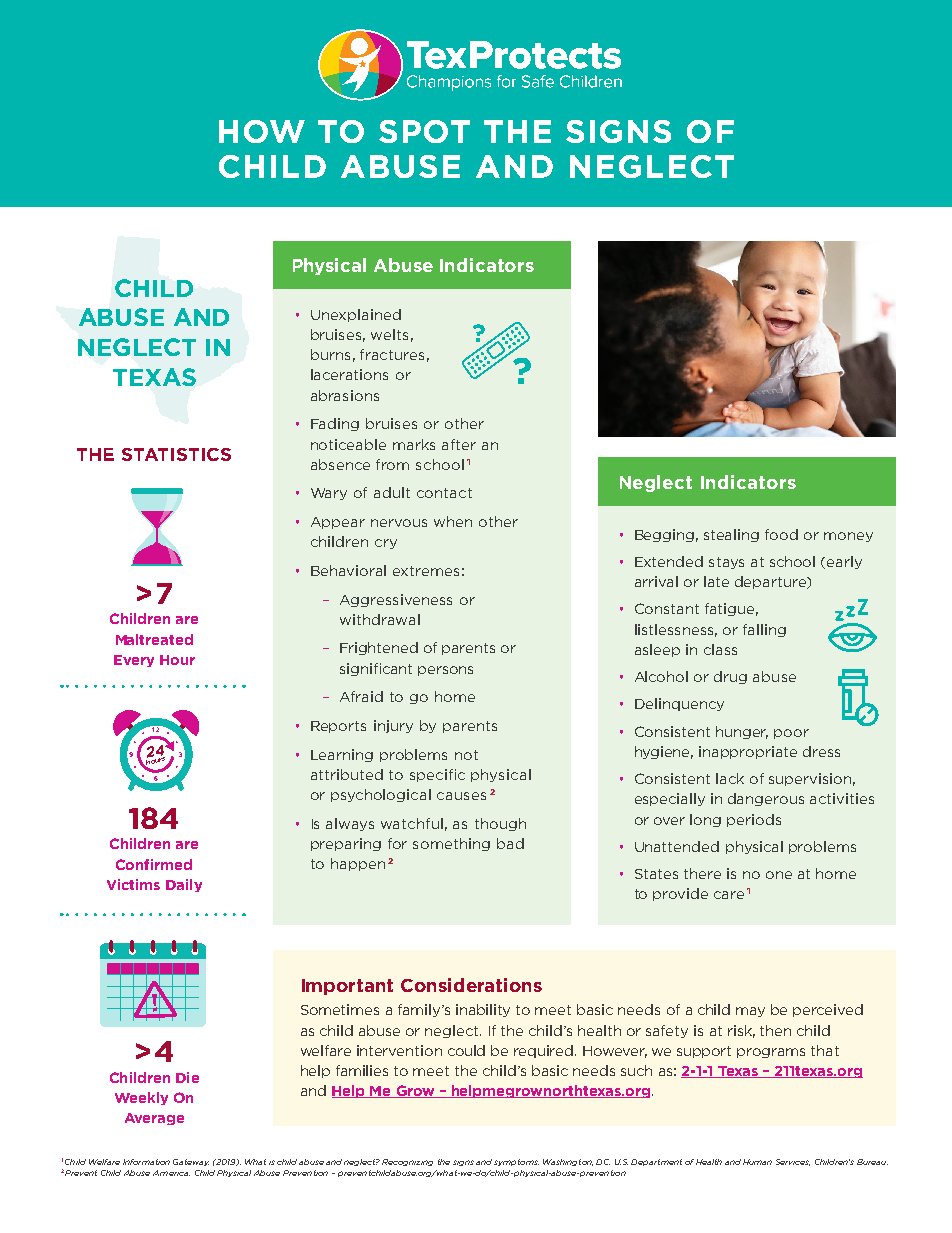 This document has width=952, height=1233. Describe the element at coordinates (356, 315) in the document. I see `Unexplained` at that location.
